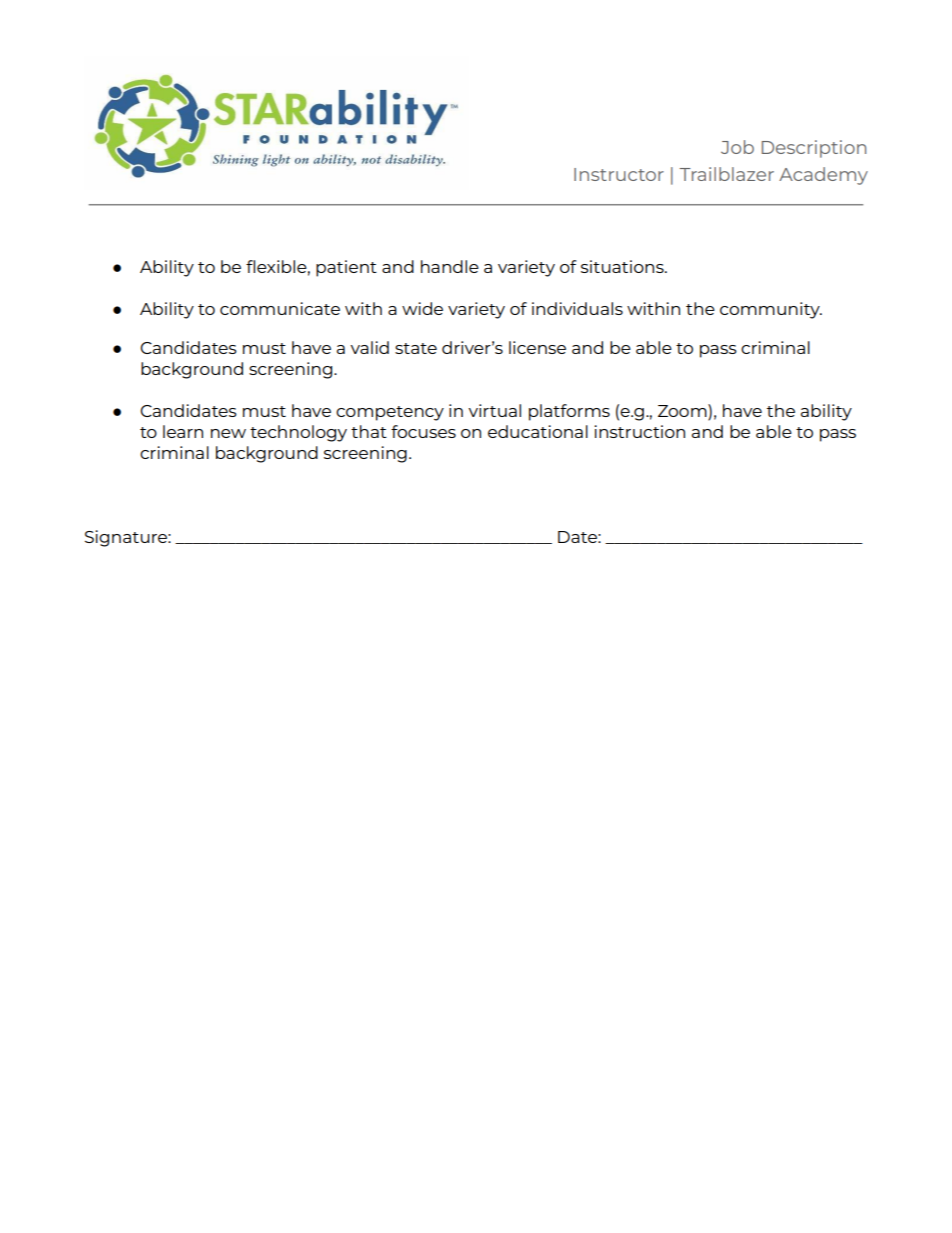 The height and width of the image is (1233, 952). What do you see at coordinates (280, 308) in the image?
I see `communicate` at bounding box center [280, 308].
